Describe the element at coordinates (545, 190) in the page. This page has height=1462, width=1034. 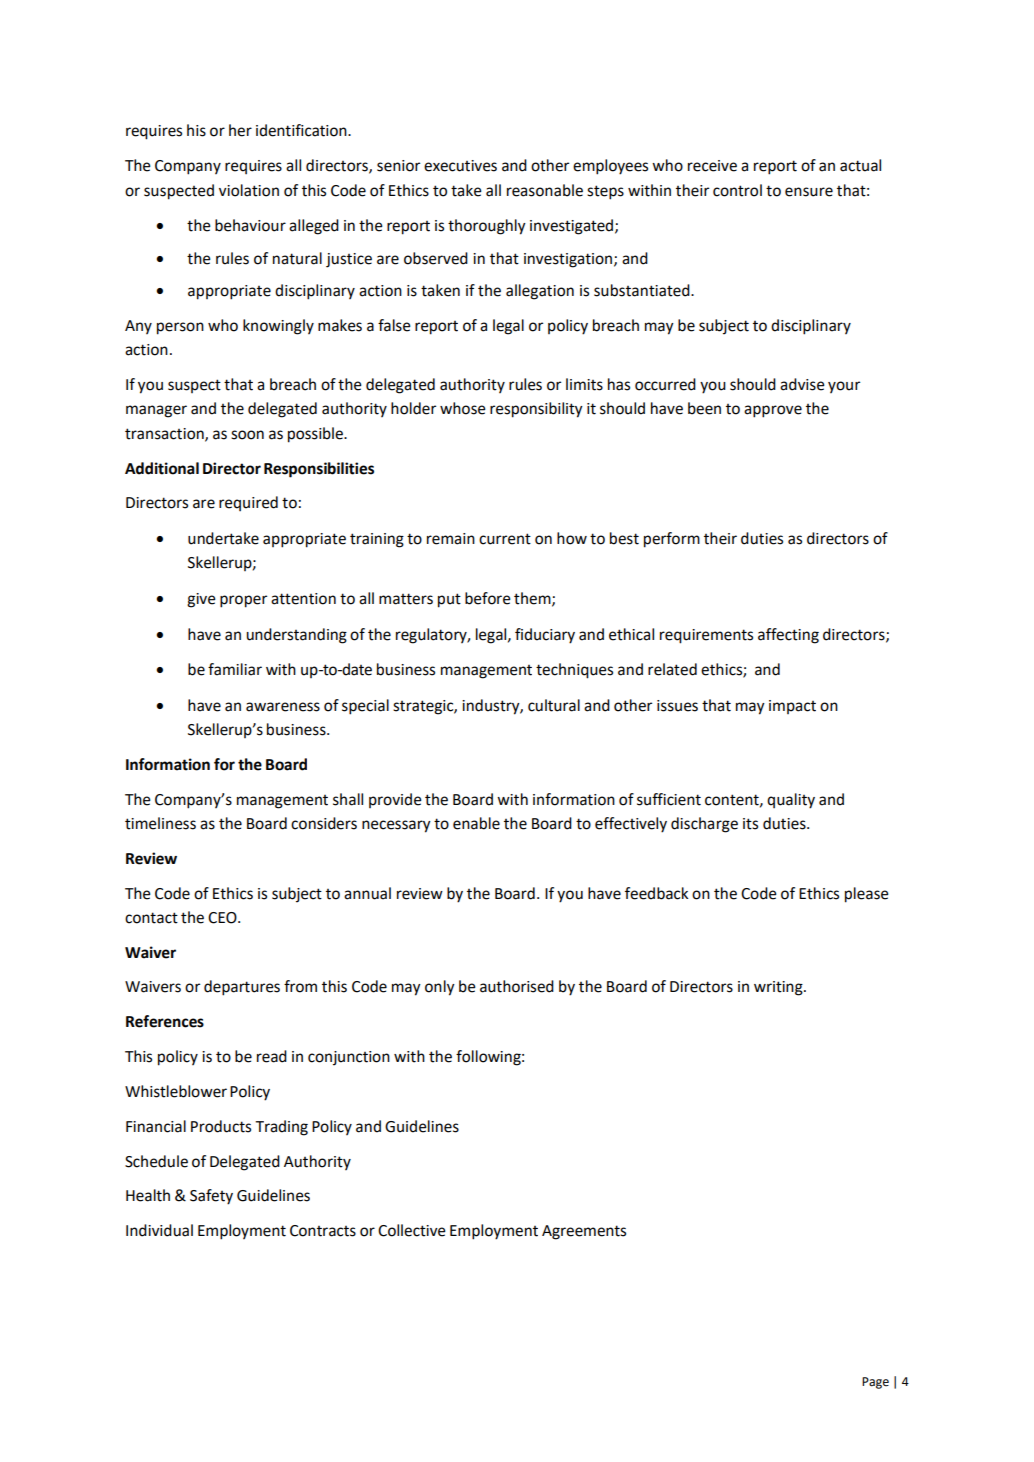
I see `reasonable` at that location.
